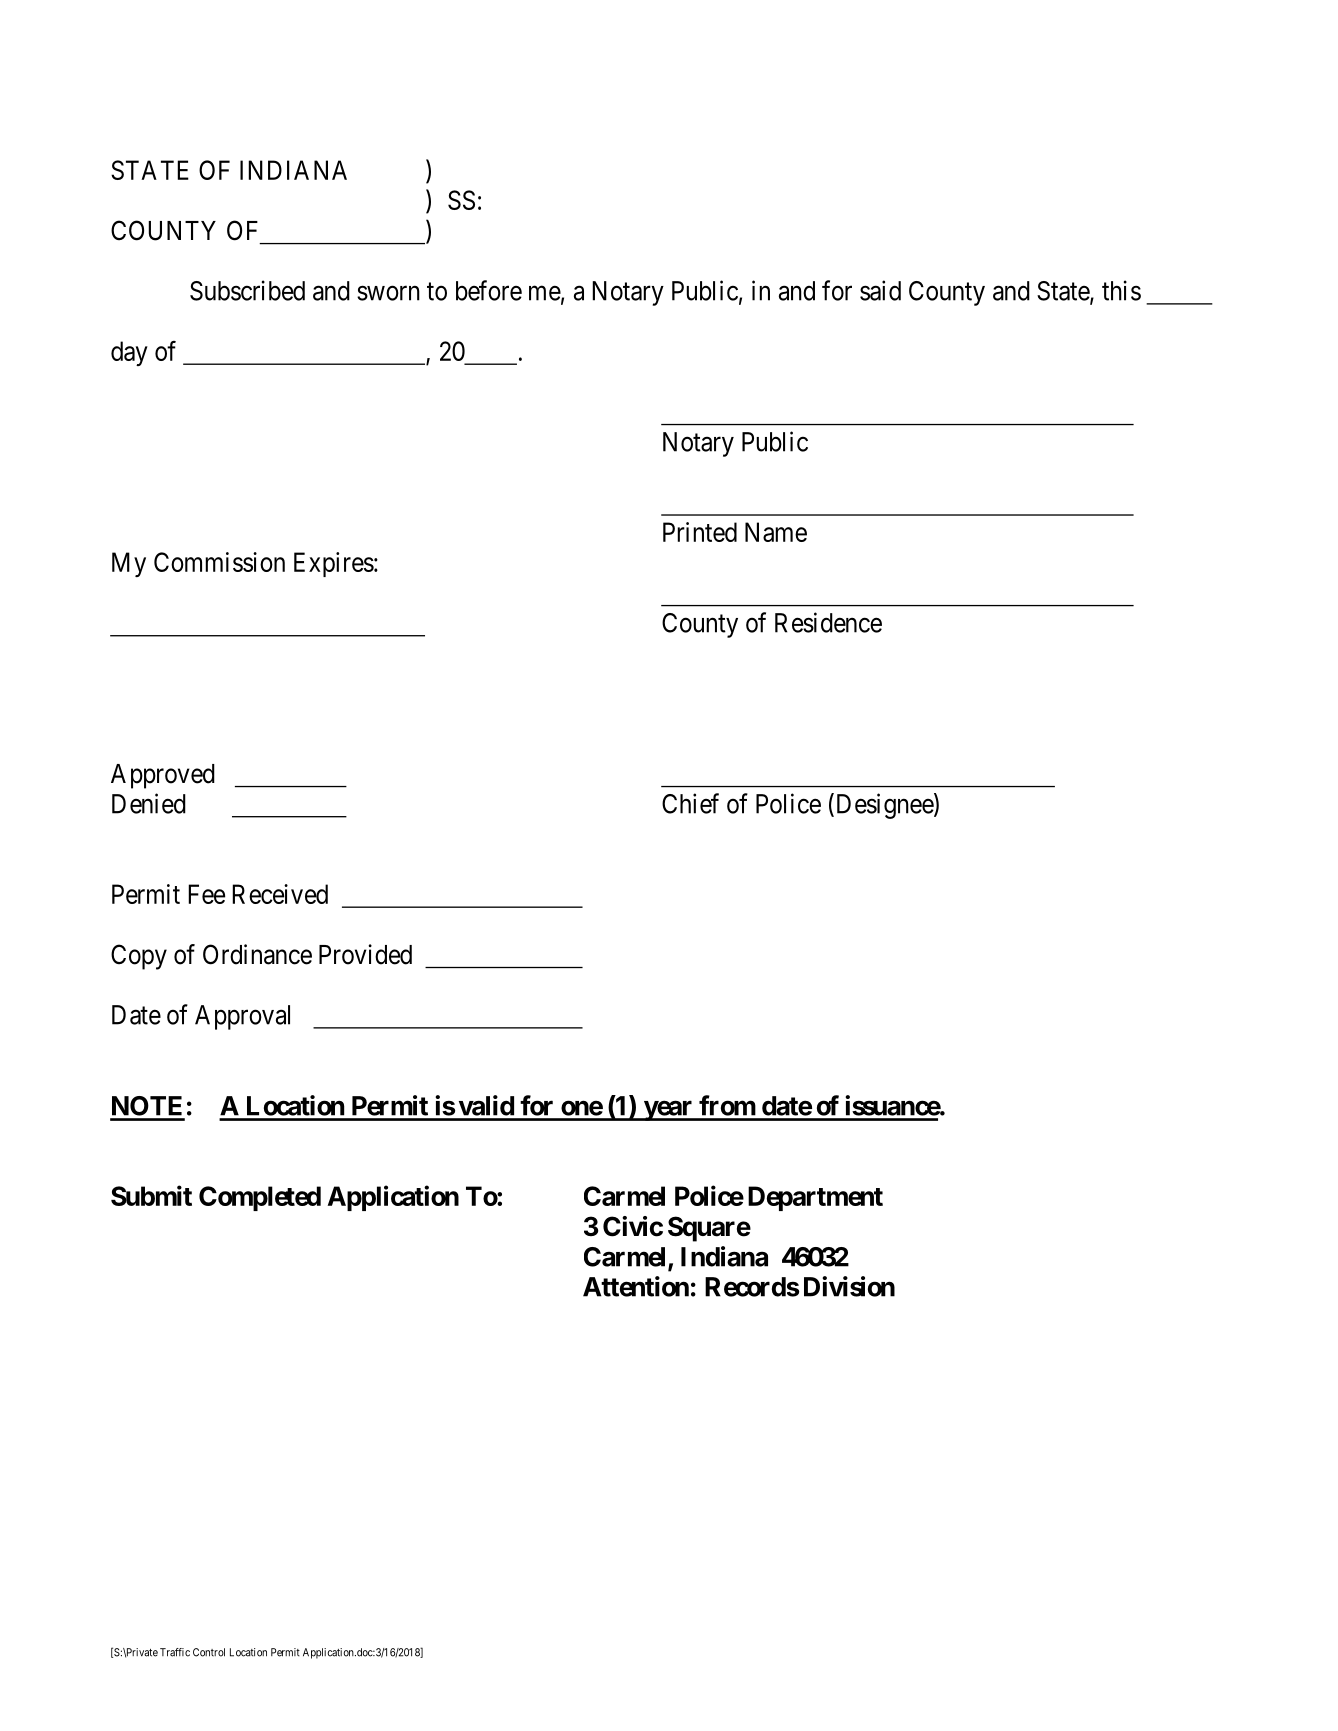 The width and height of the screenshot is (1338, 1731). What do you see at coordinates (636, 1286) in the screenshot?
I see `Attention` at bounding box center [636, 1286].
